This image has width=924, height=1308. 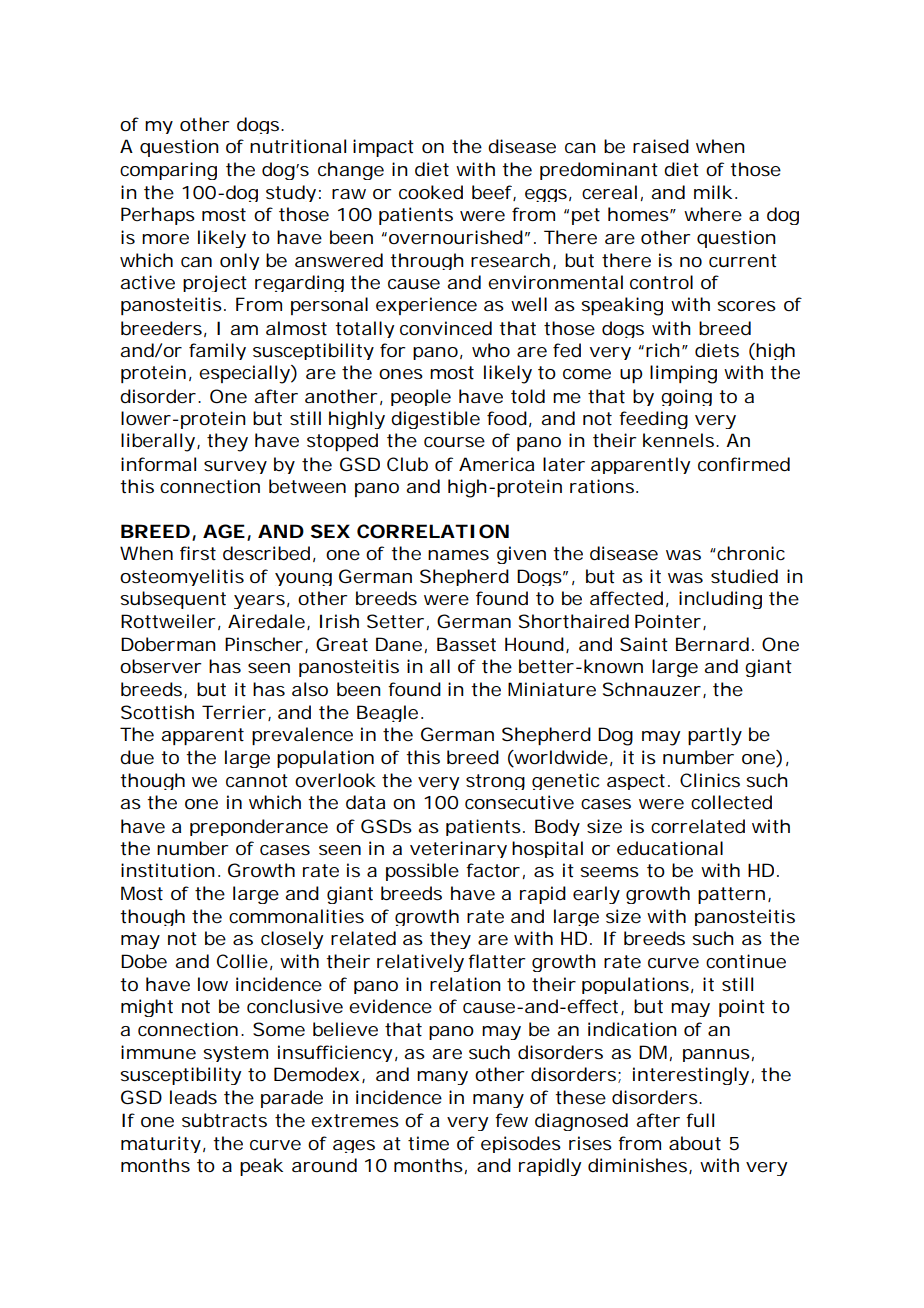 What do you see at coordinates (644, 644) in the image?
I see `Saint` at bounding box center [644, 644].
